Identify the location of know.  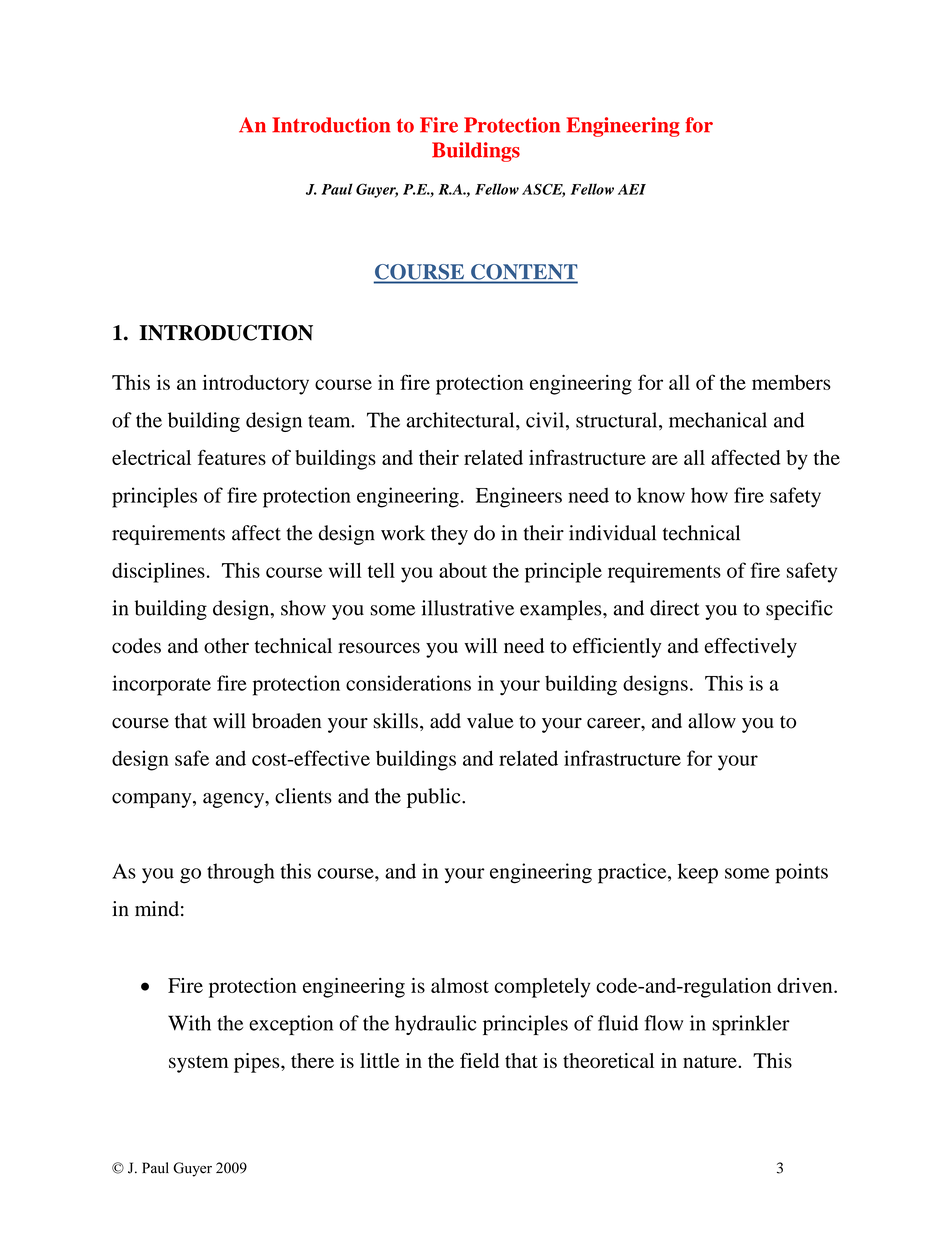
(661, 495).
